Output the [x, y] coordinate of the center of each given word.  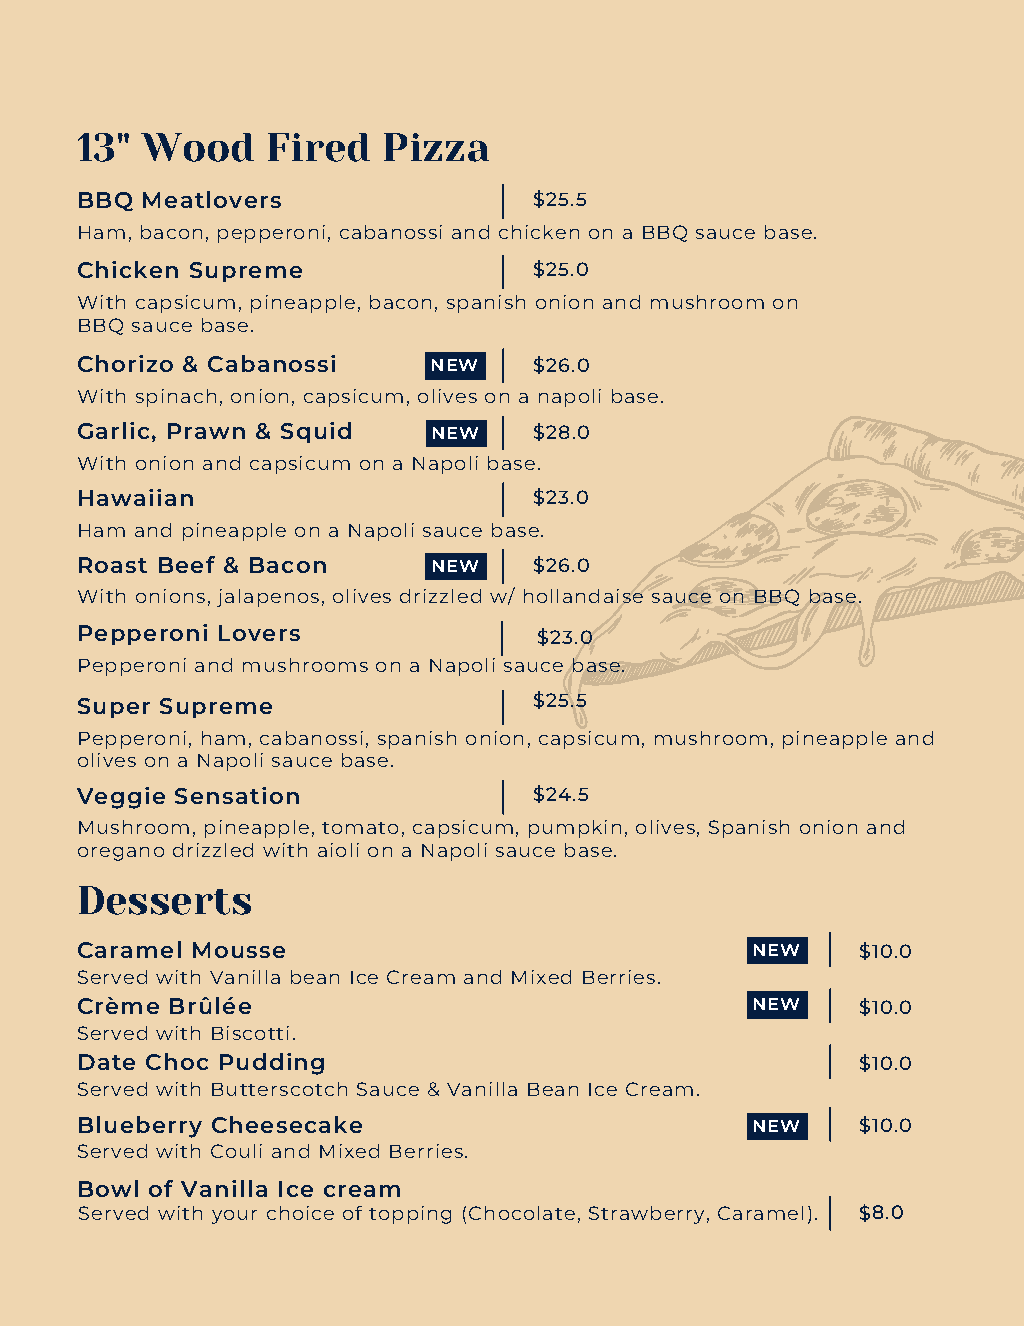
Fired [319, 147]
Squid [316, 432]
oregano [121, 854]
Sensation [237, 795]
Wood [197, 147]
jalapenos [268, 598]
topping [410, 1215]
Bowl [108, 1188]
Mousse [239, 950]
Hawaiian [136, 497]
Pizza [436, 147]
